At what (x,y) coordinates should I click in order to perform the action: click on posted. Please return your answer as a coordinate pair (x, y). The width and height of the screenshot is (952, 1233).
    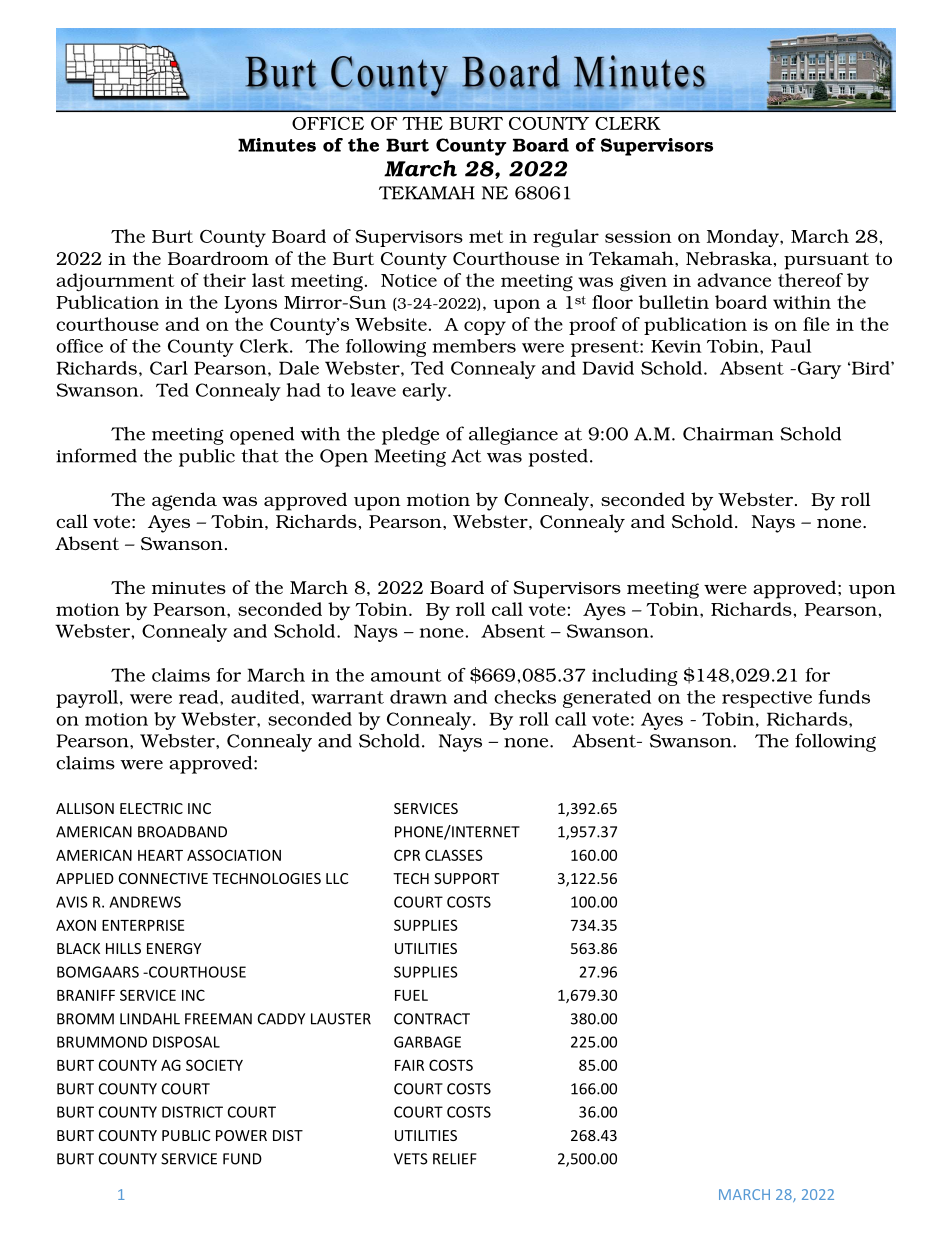
    Looking at the image, I should click on (558, 458).
